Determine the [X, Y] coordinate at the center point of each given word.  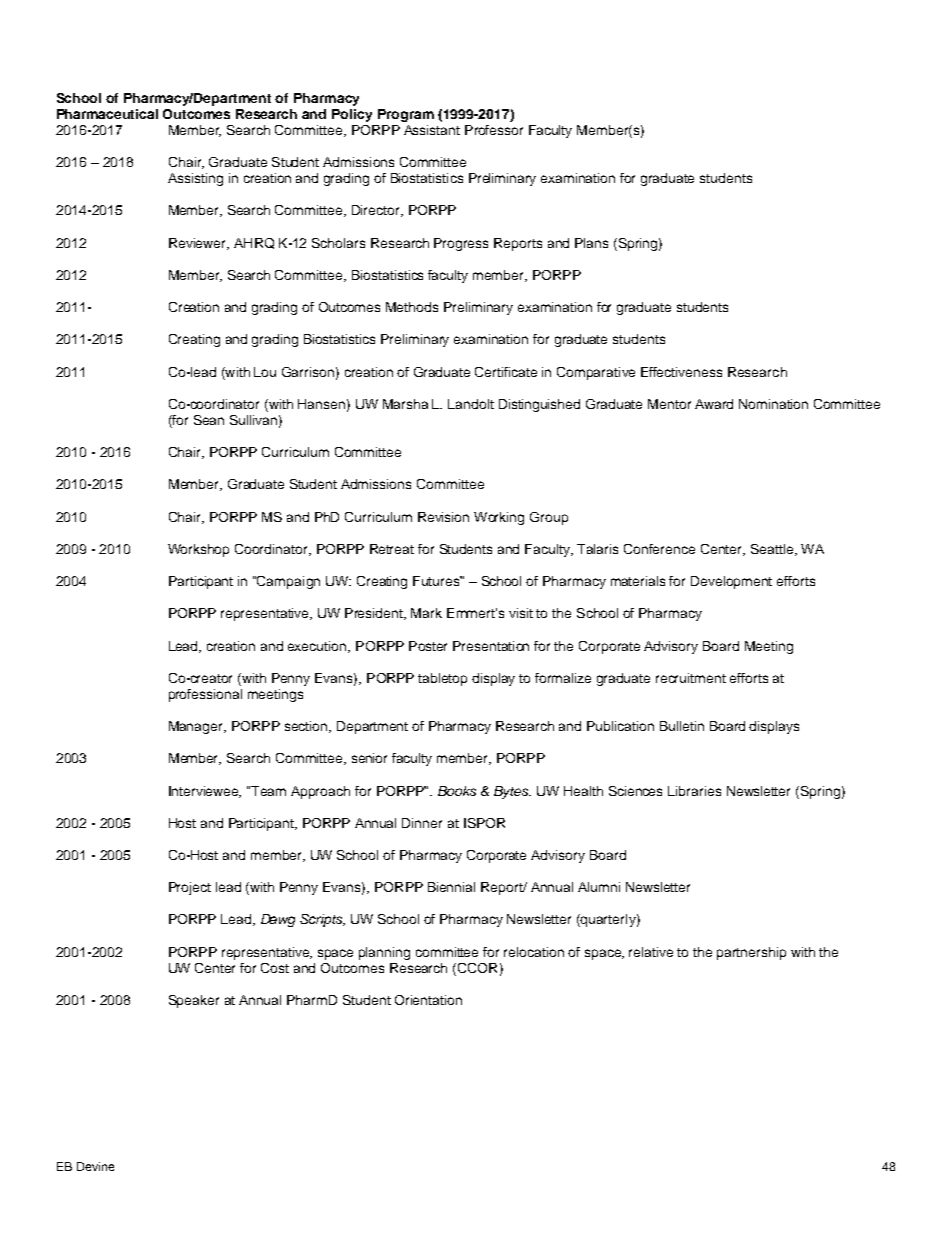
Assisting [195, 179]
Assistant [432, 130]
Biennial [451, 887]
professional [205, 695]
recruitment [691, 678]
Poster [428, 646]
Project [190, 888]
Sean [209, 420]
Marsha [405, 404]
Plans [591, 243]
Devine [95, 1166]
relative [651, 952]
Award [714, 404]
